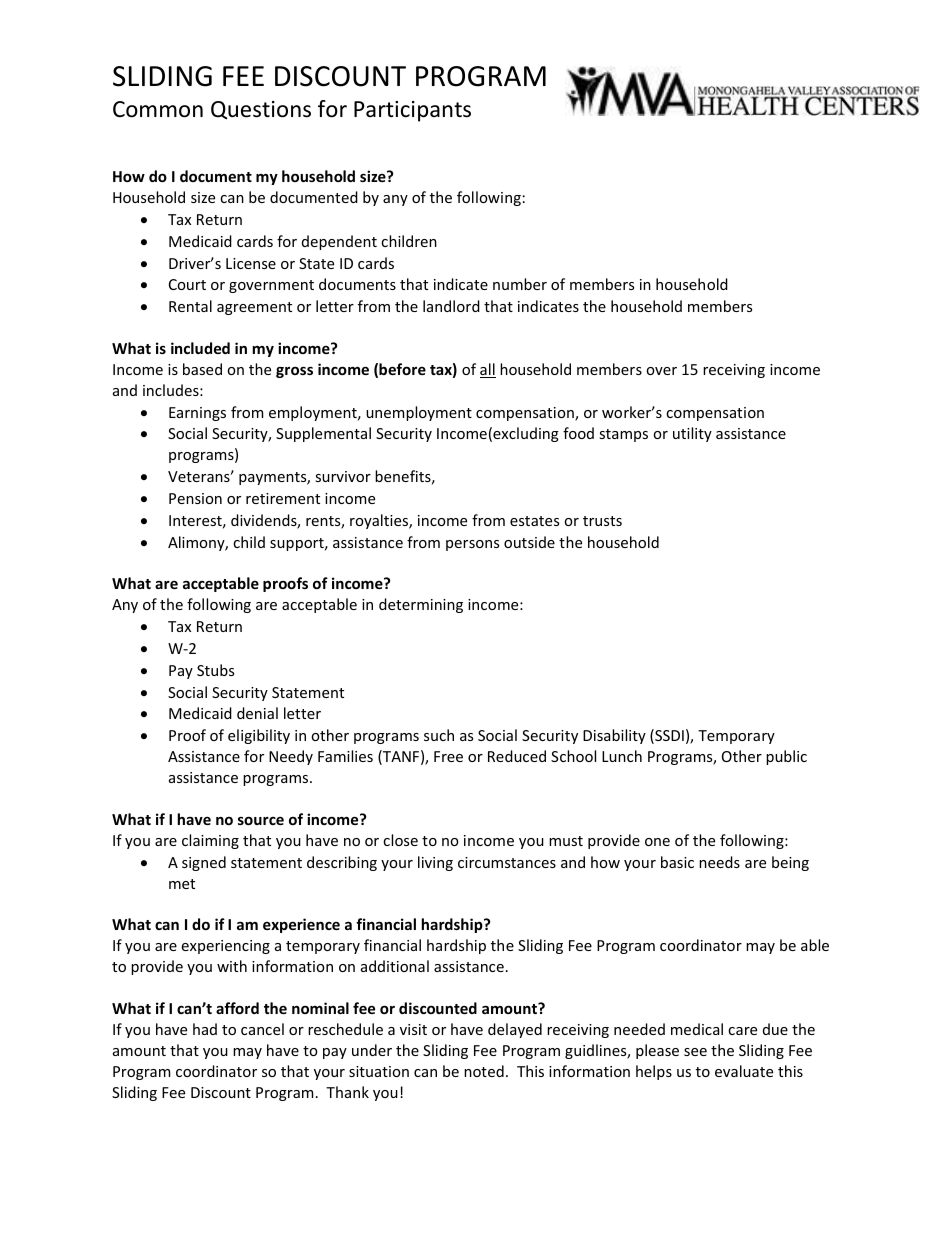 This page has width=952, height=1233. I want to click on Questions, so click(261, 110).
